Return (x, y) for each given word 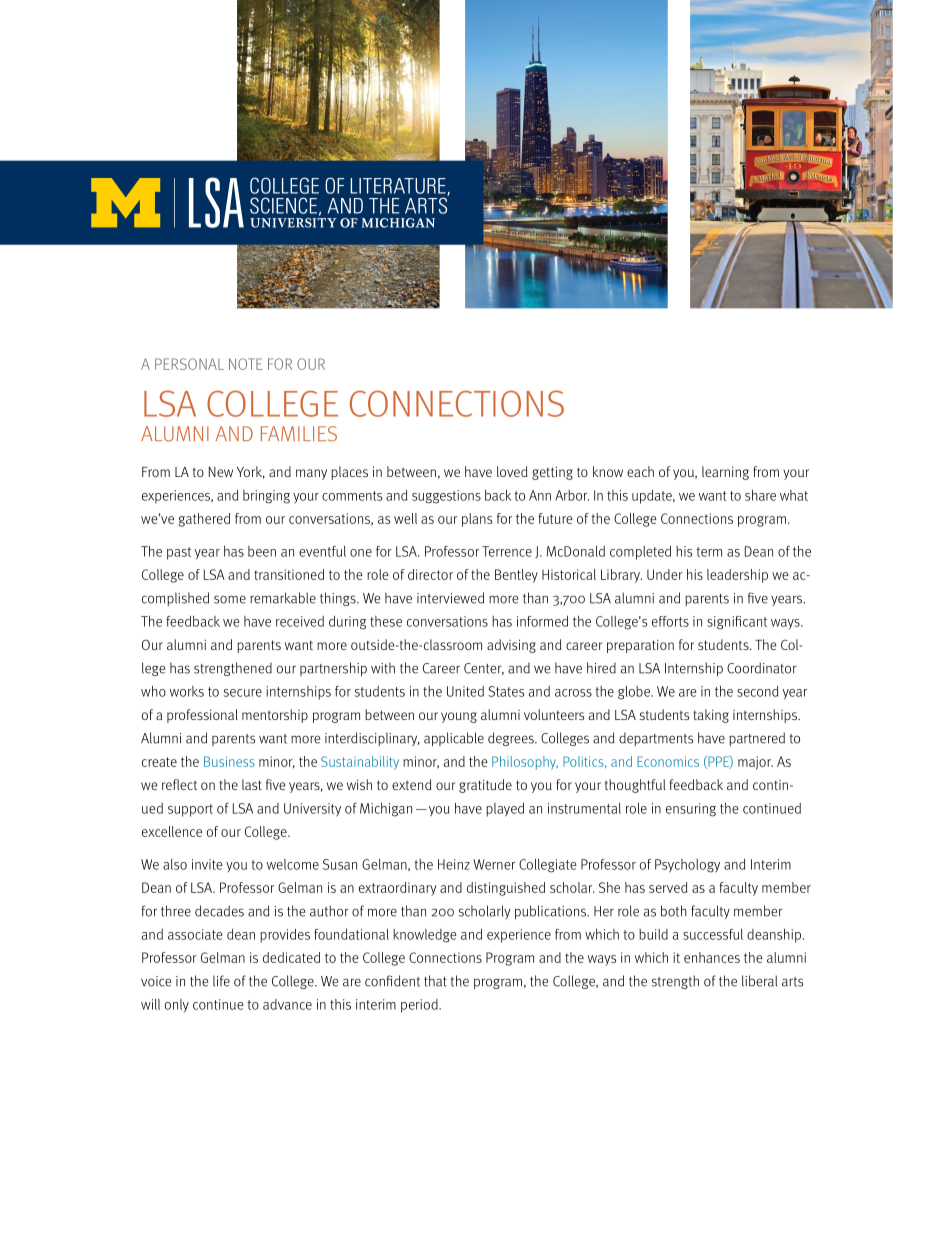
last (252, 784)
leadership (737, 576)
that (435, 981)
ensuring (691, 810)
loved (512, 471)
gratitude (485, 786)
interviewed (450, 598)
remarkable (283, 598)
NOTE (246, 364)
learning (725, 473)
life (221, 981)
